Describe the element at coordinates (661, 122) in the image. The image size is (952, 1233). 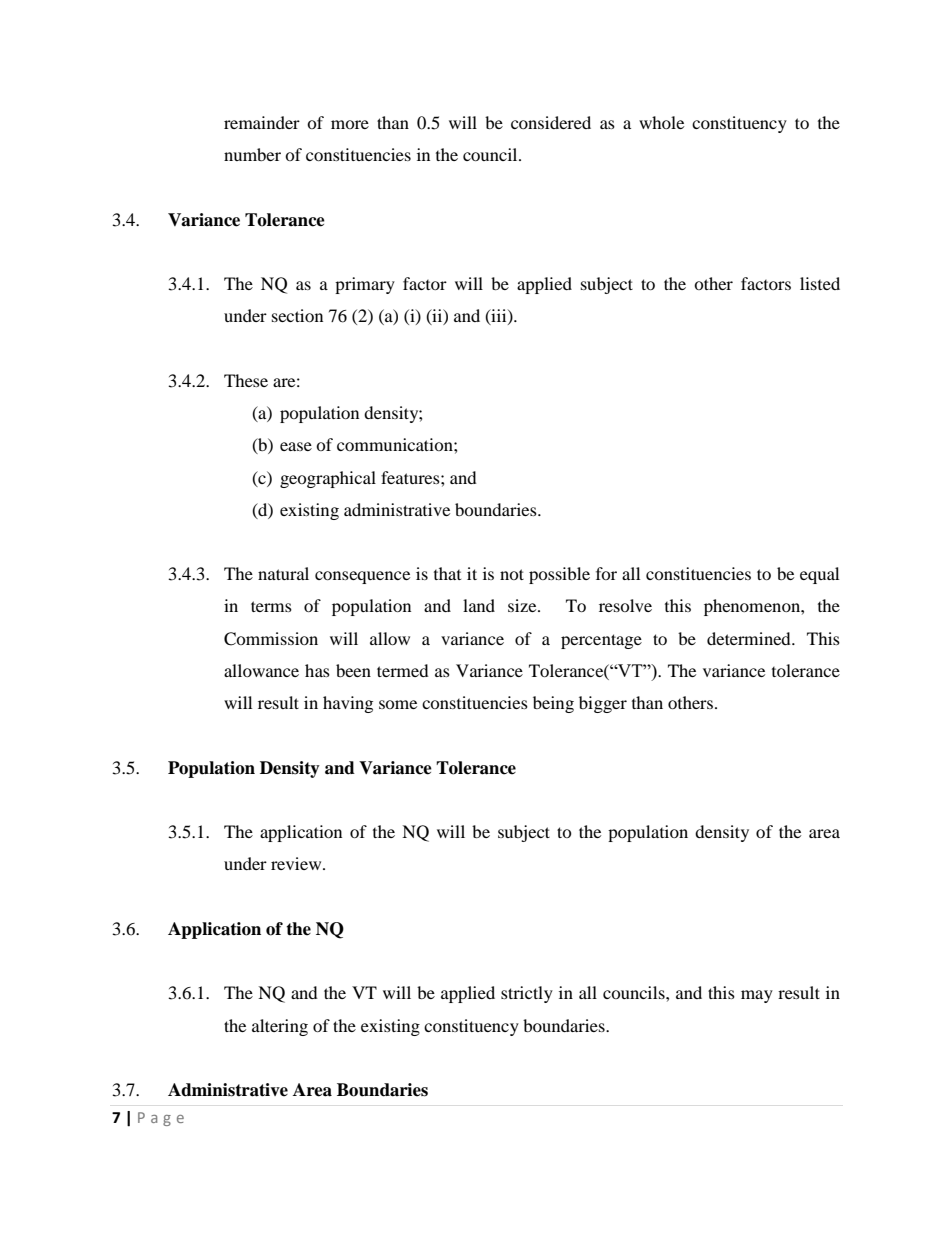
I see `whole` at that location.
